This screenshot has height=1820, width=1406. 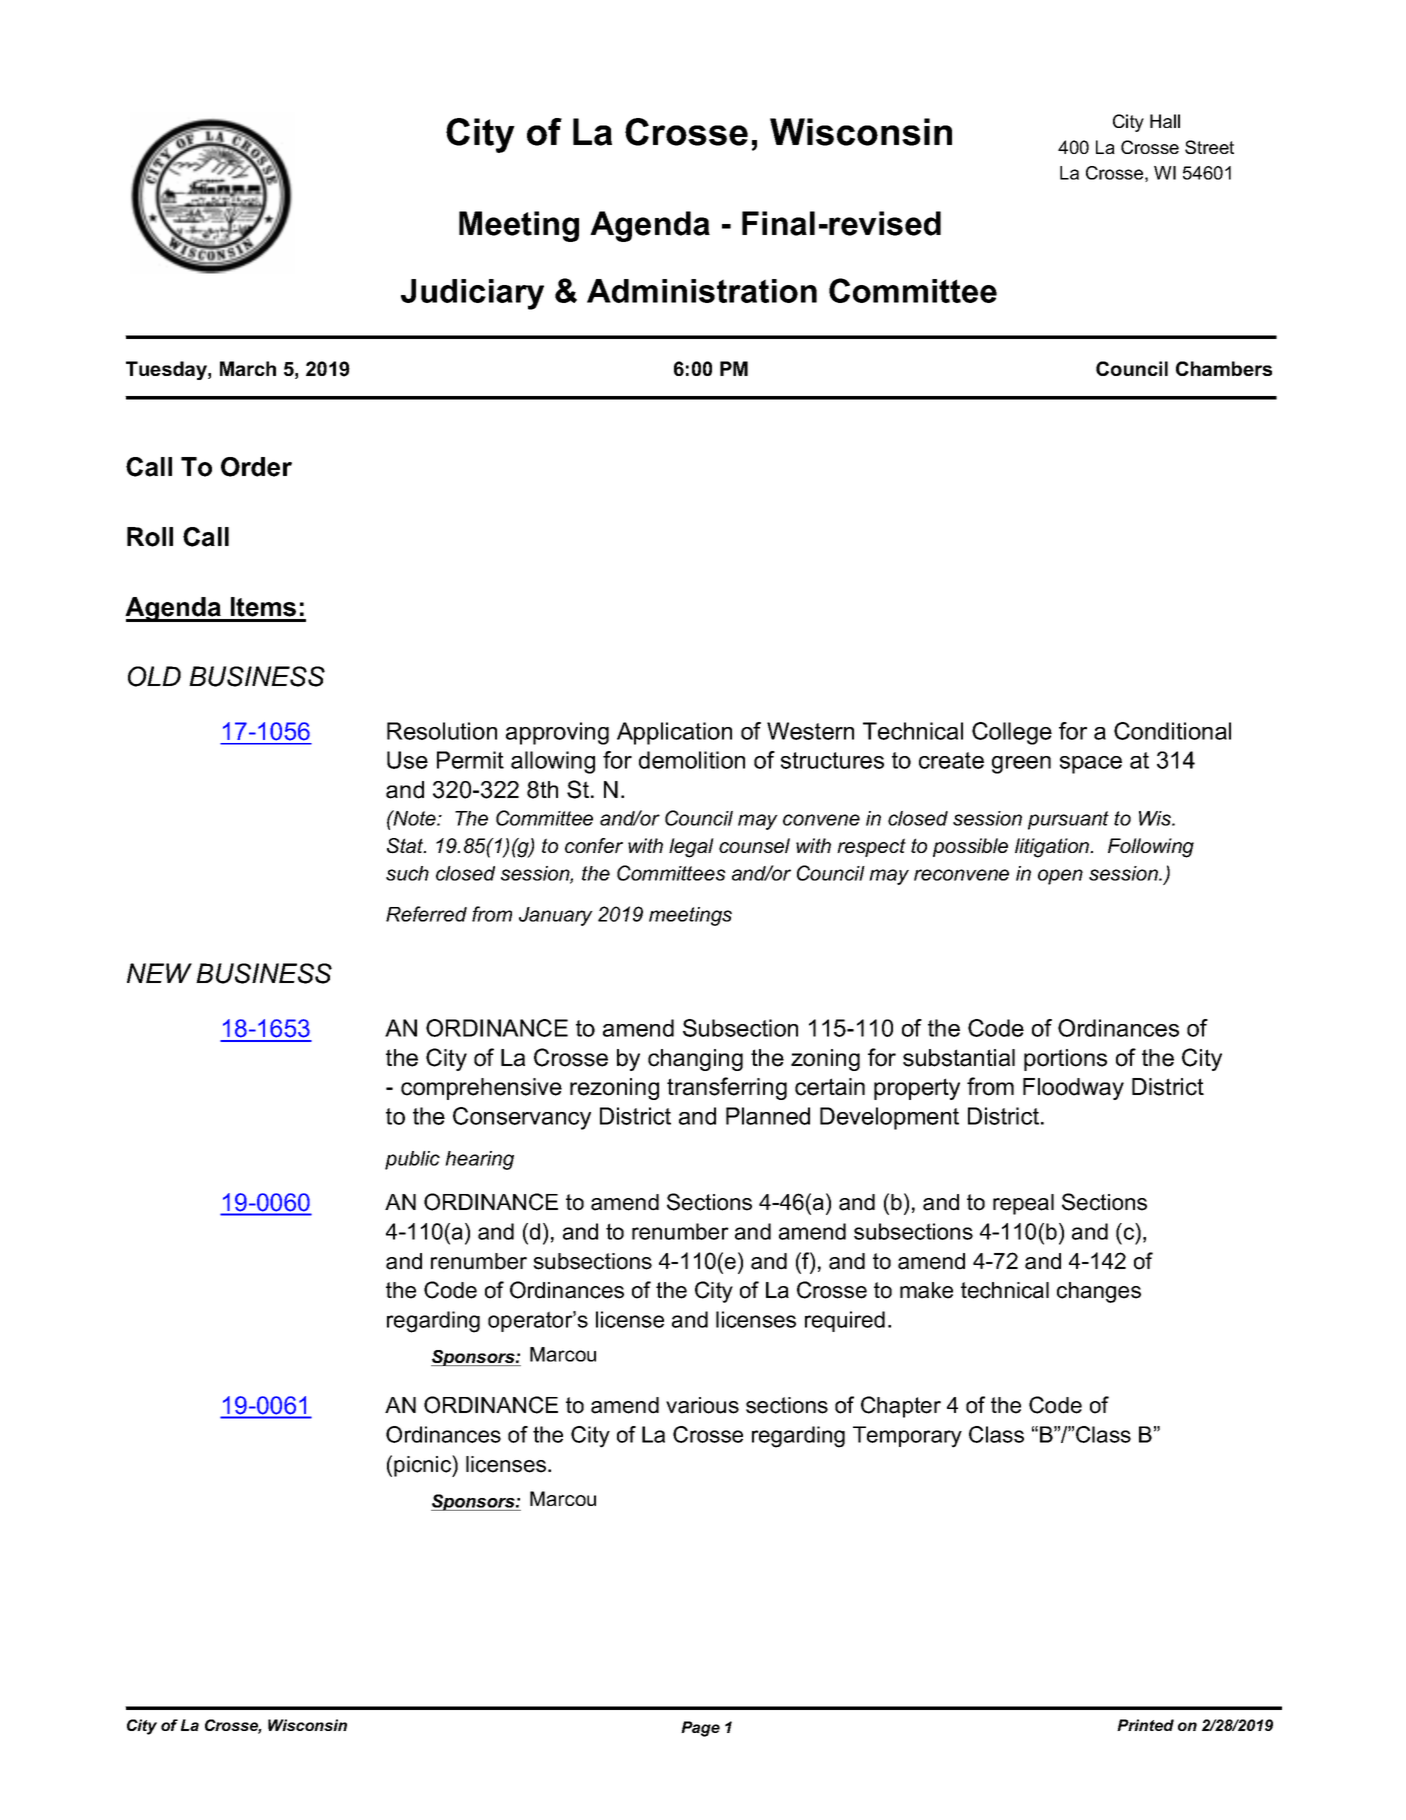 What do you see at coordinates (412, 1160) in the screenshot?
I see `public` at bounding box center [412, 1160].
